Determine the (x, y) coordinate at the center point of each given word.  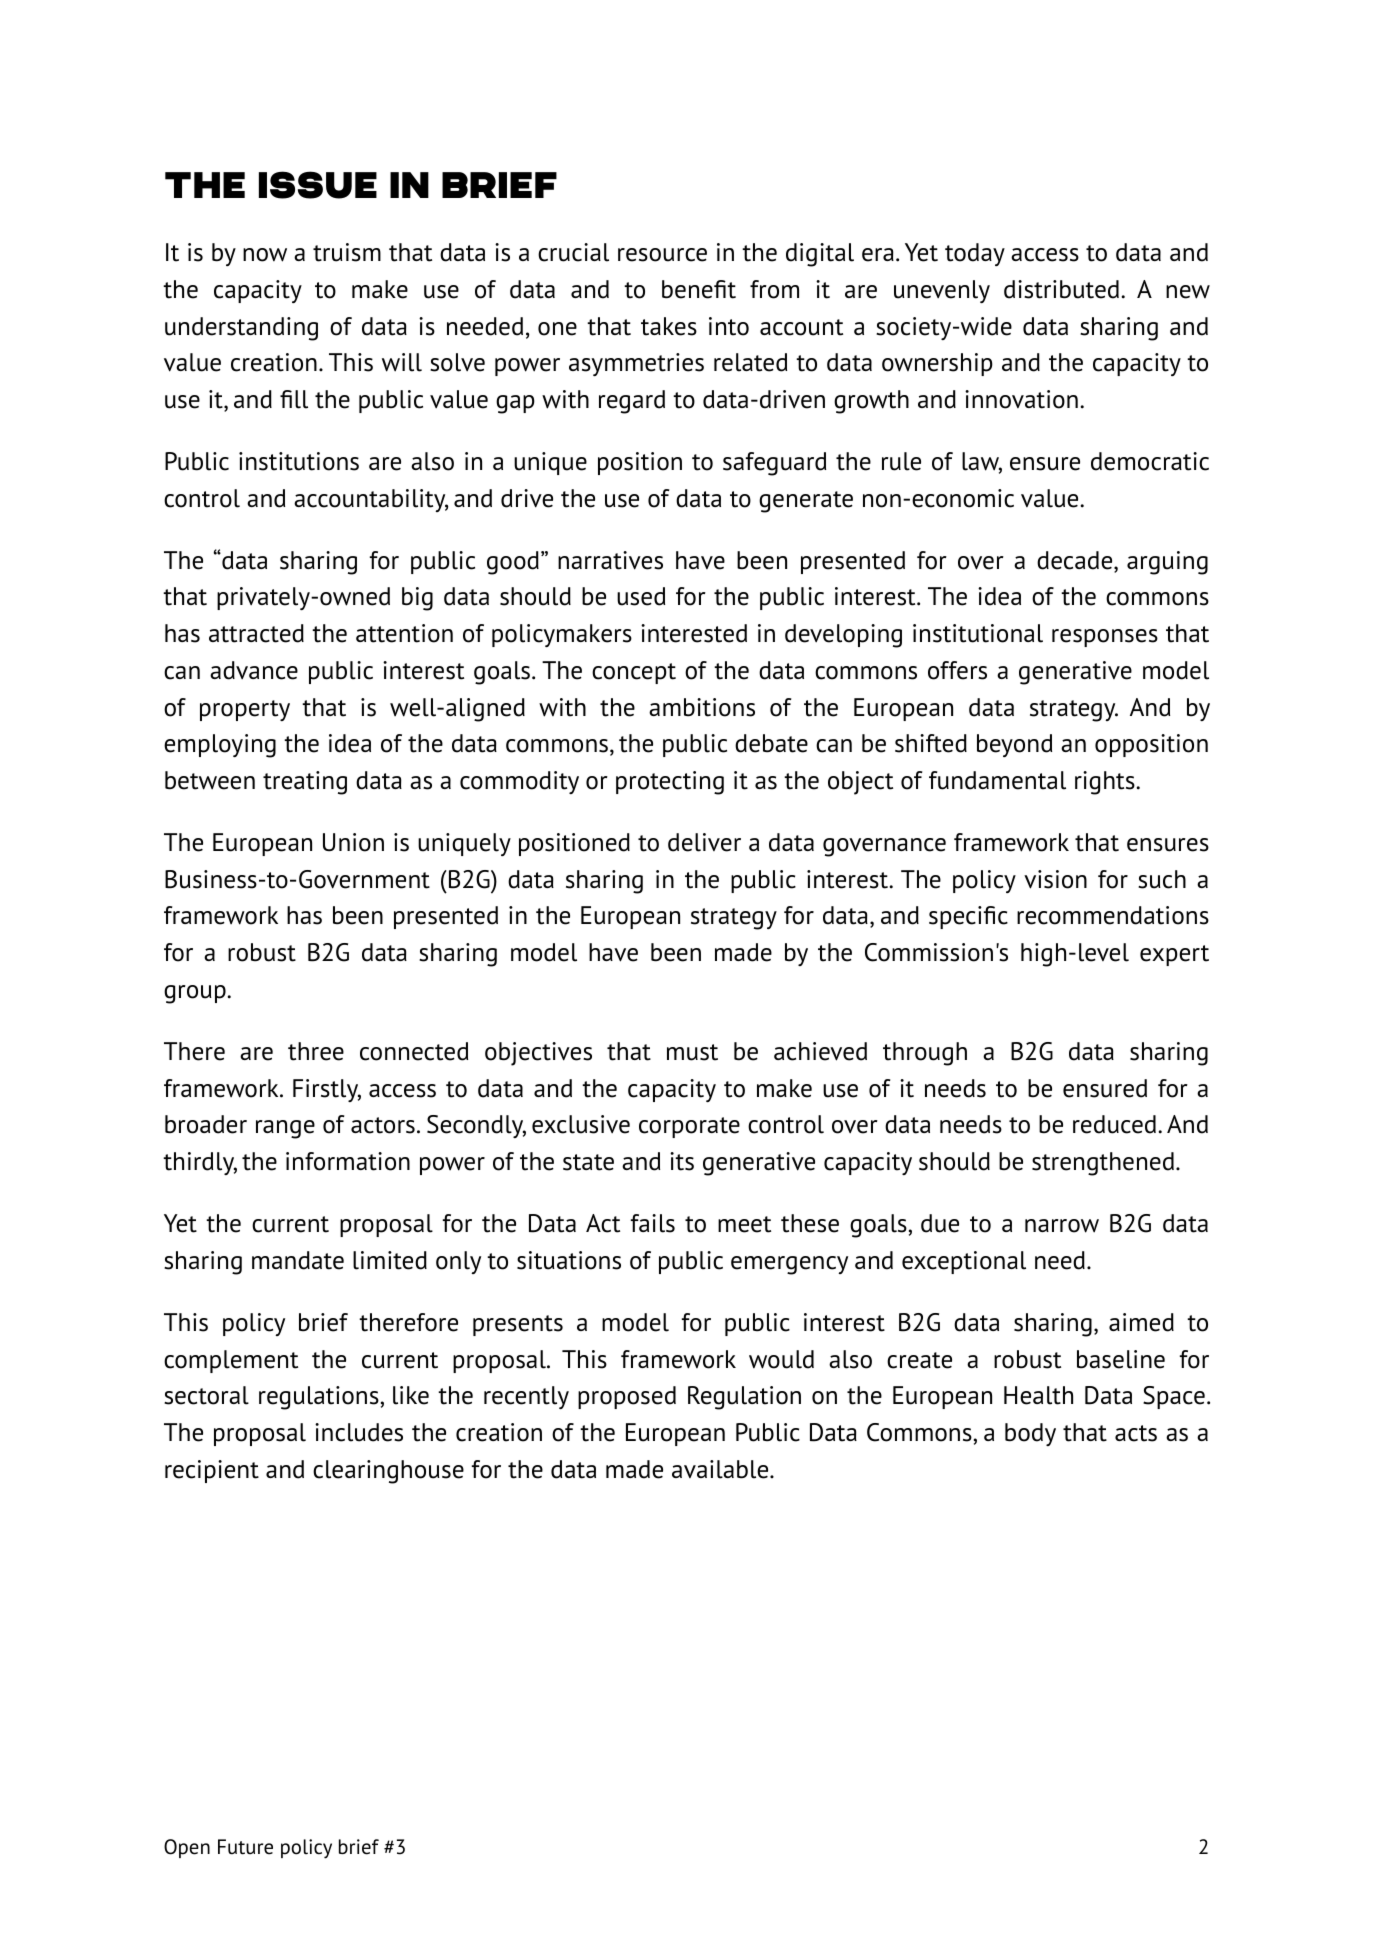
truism (347, 252)
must (692, 1052)
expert (1174, 955)
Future (245, 1847)
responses (1105, 638)
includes (359, 1432)
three (316, 1051)
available (721, 1469)
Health (1038, 1395)
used (641, 596)
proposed (627, 1397)
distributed (1061, 289)
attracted (256, 633)
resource (662, 255)
